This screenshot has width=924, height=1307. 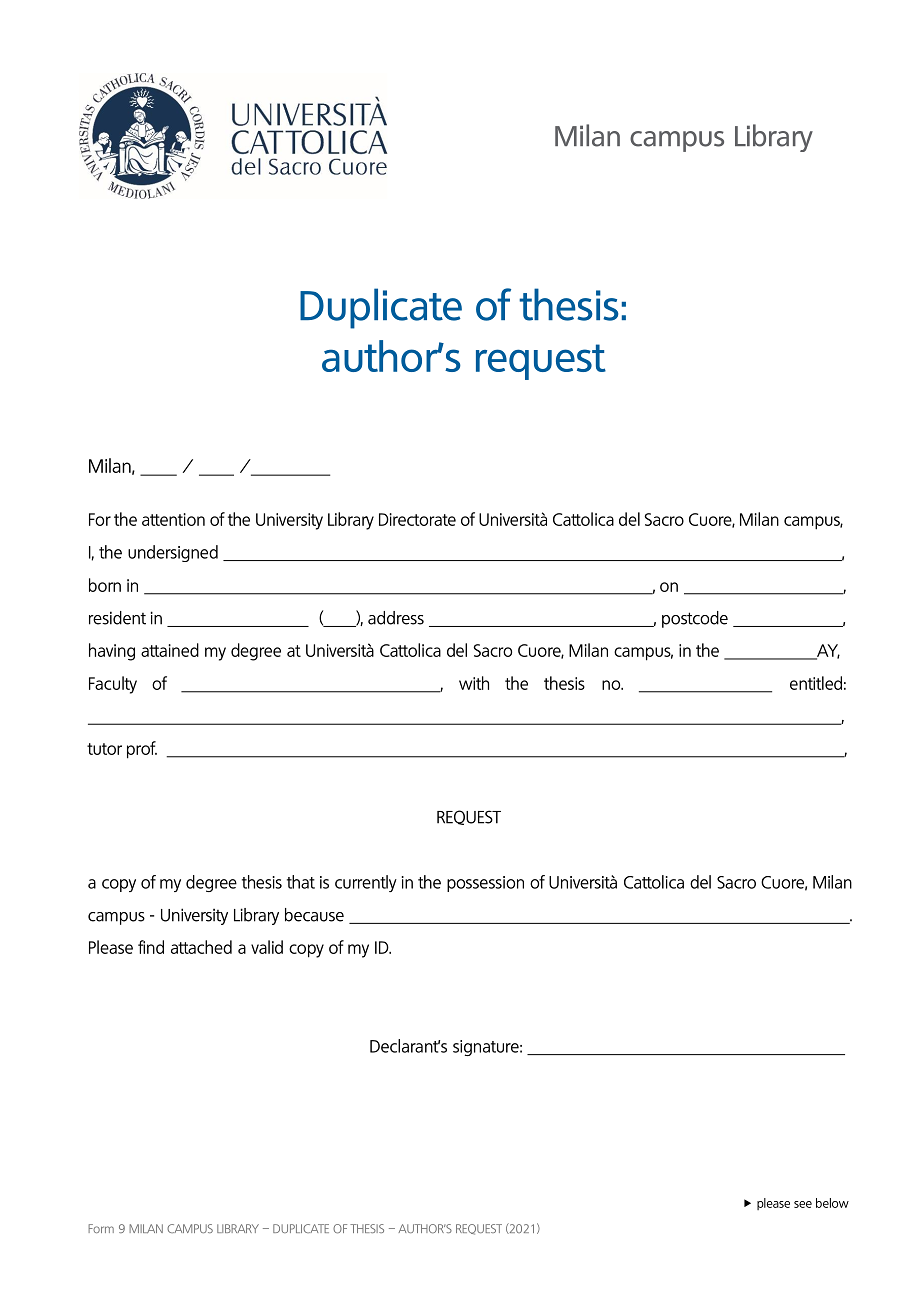 I want to click on Form, so click(x=101, y=1228).
